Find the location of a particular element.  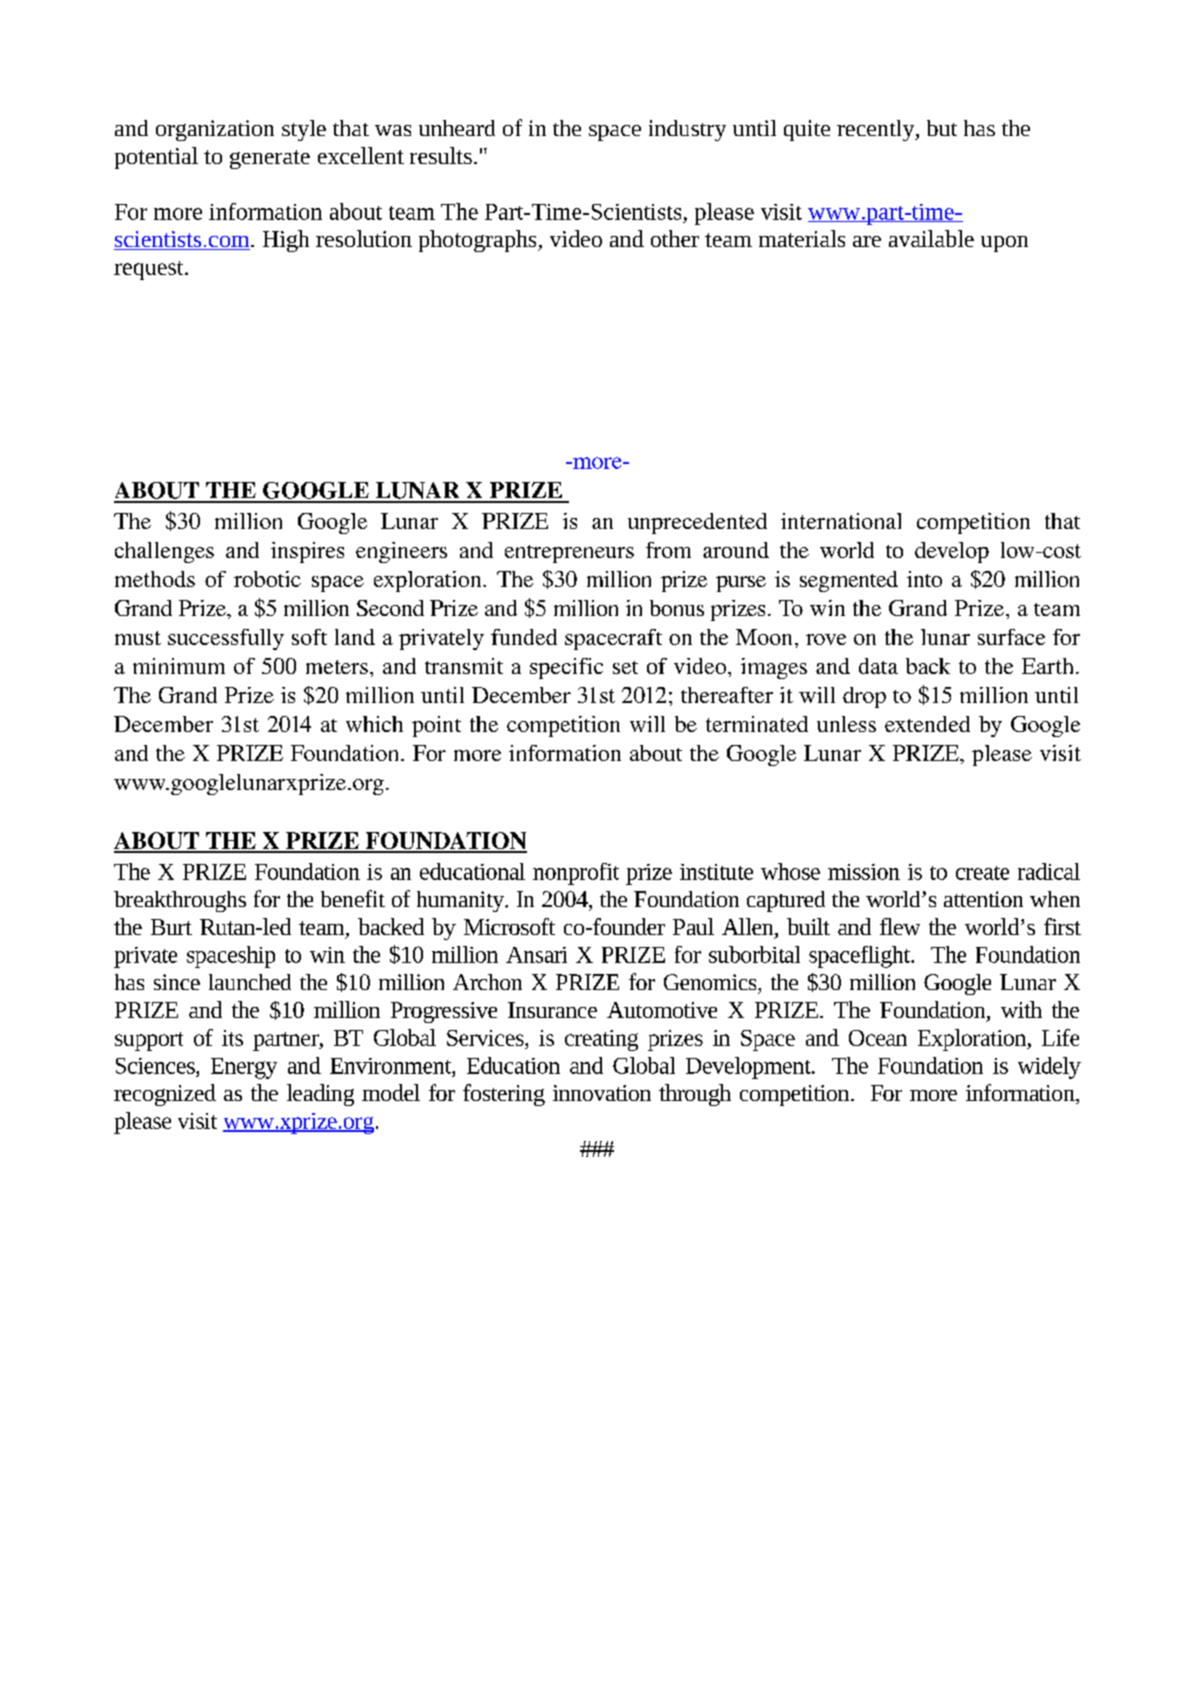

successfully is located at coordinates (226, 639).
